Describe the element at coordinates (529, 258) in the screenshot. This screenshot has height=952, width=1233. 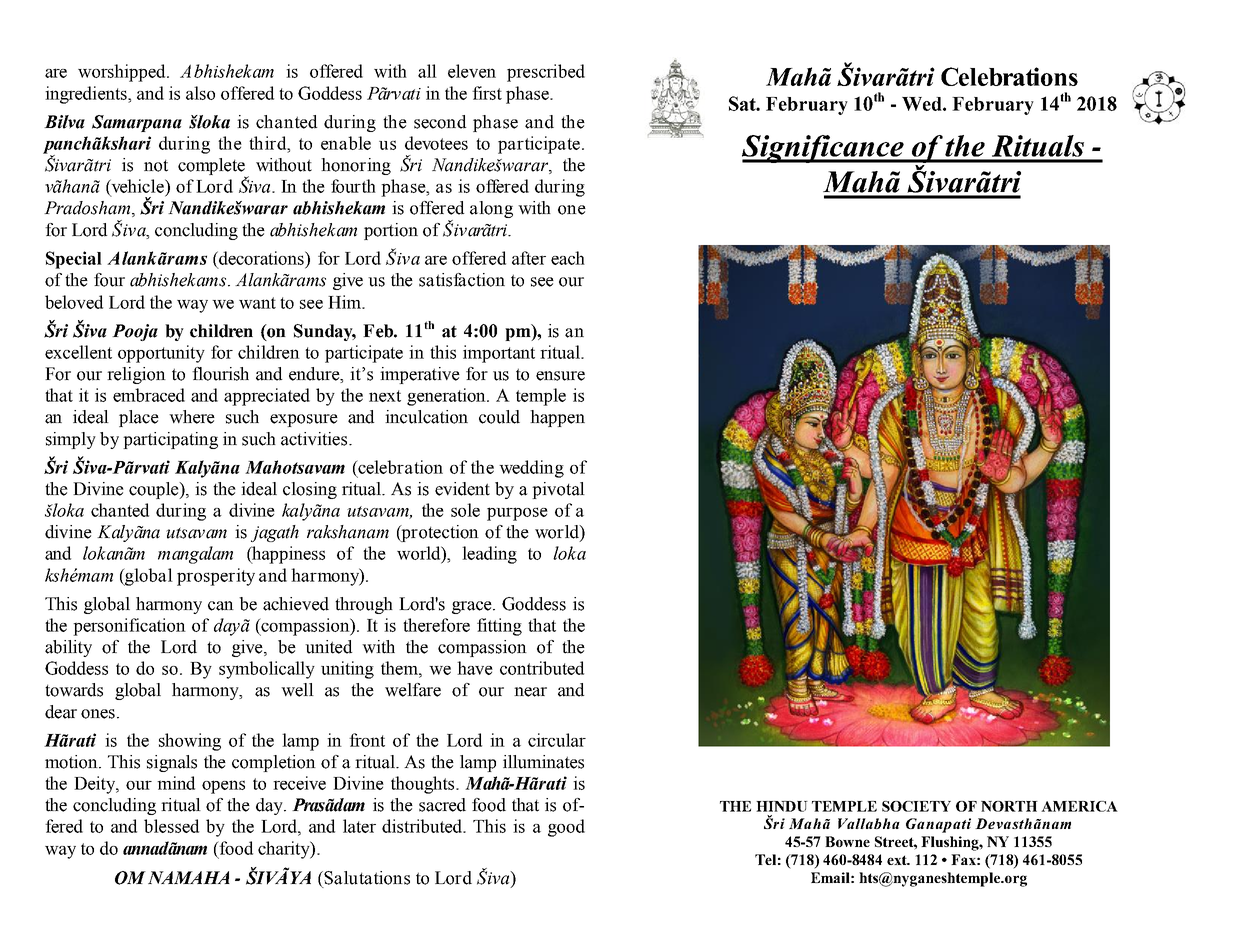
I see `after` at that location.
